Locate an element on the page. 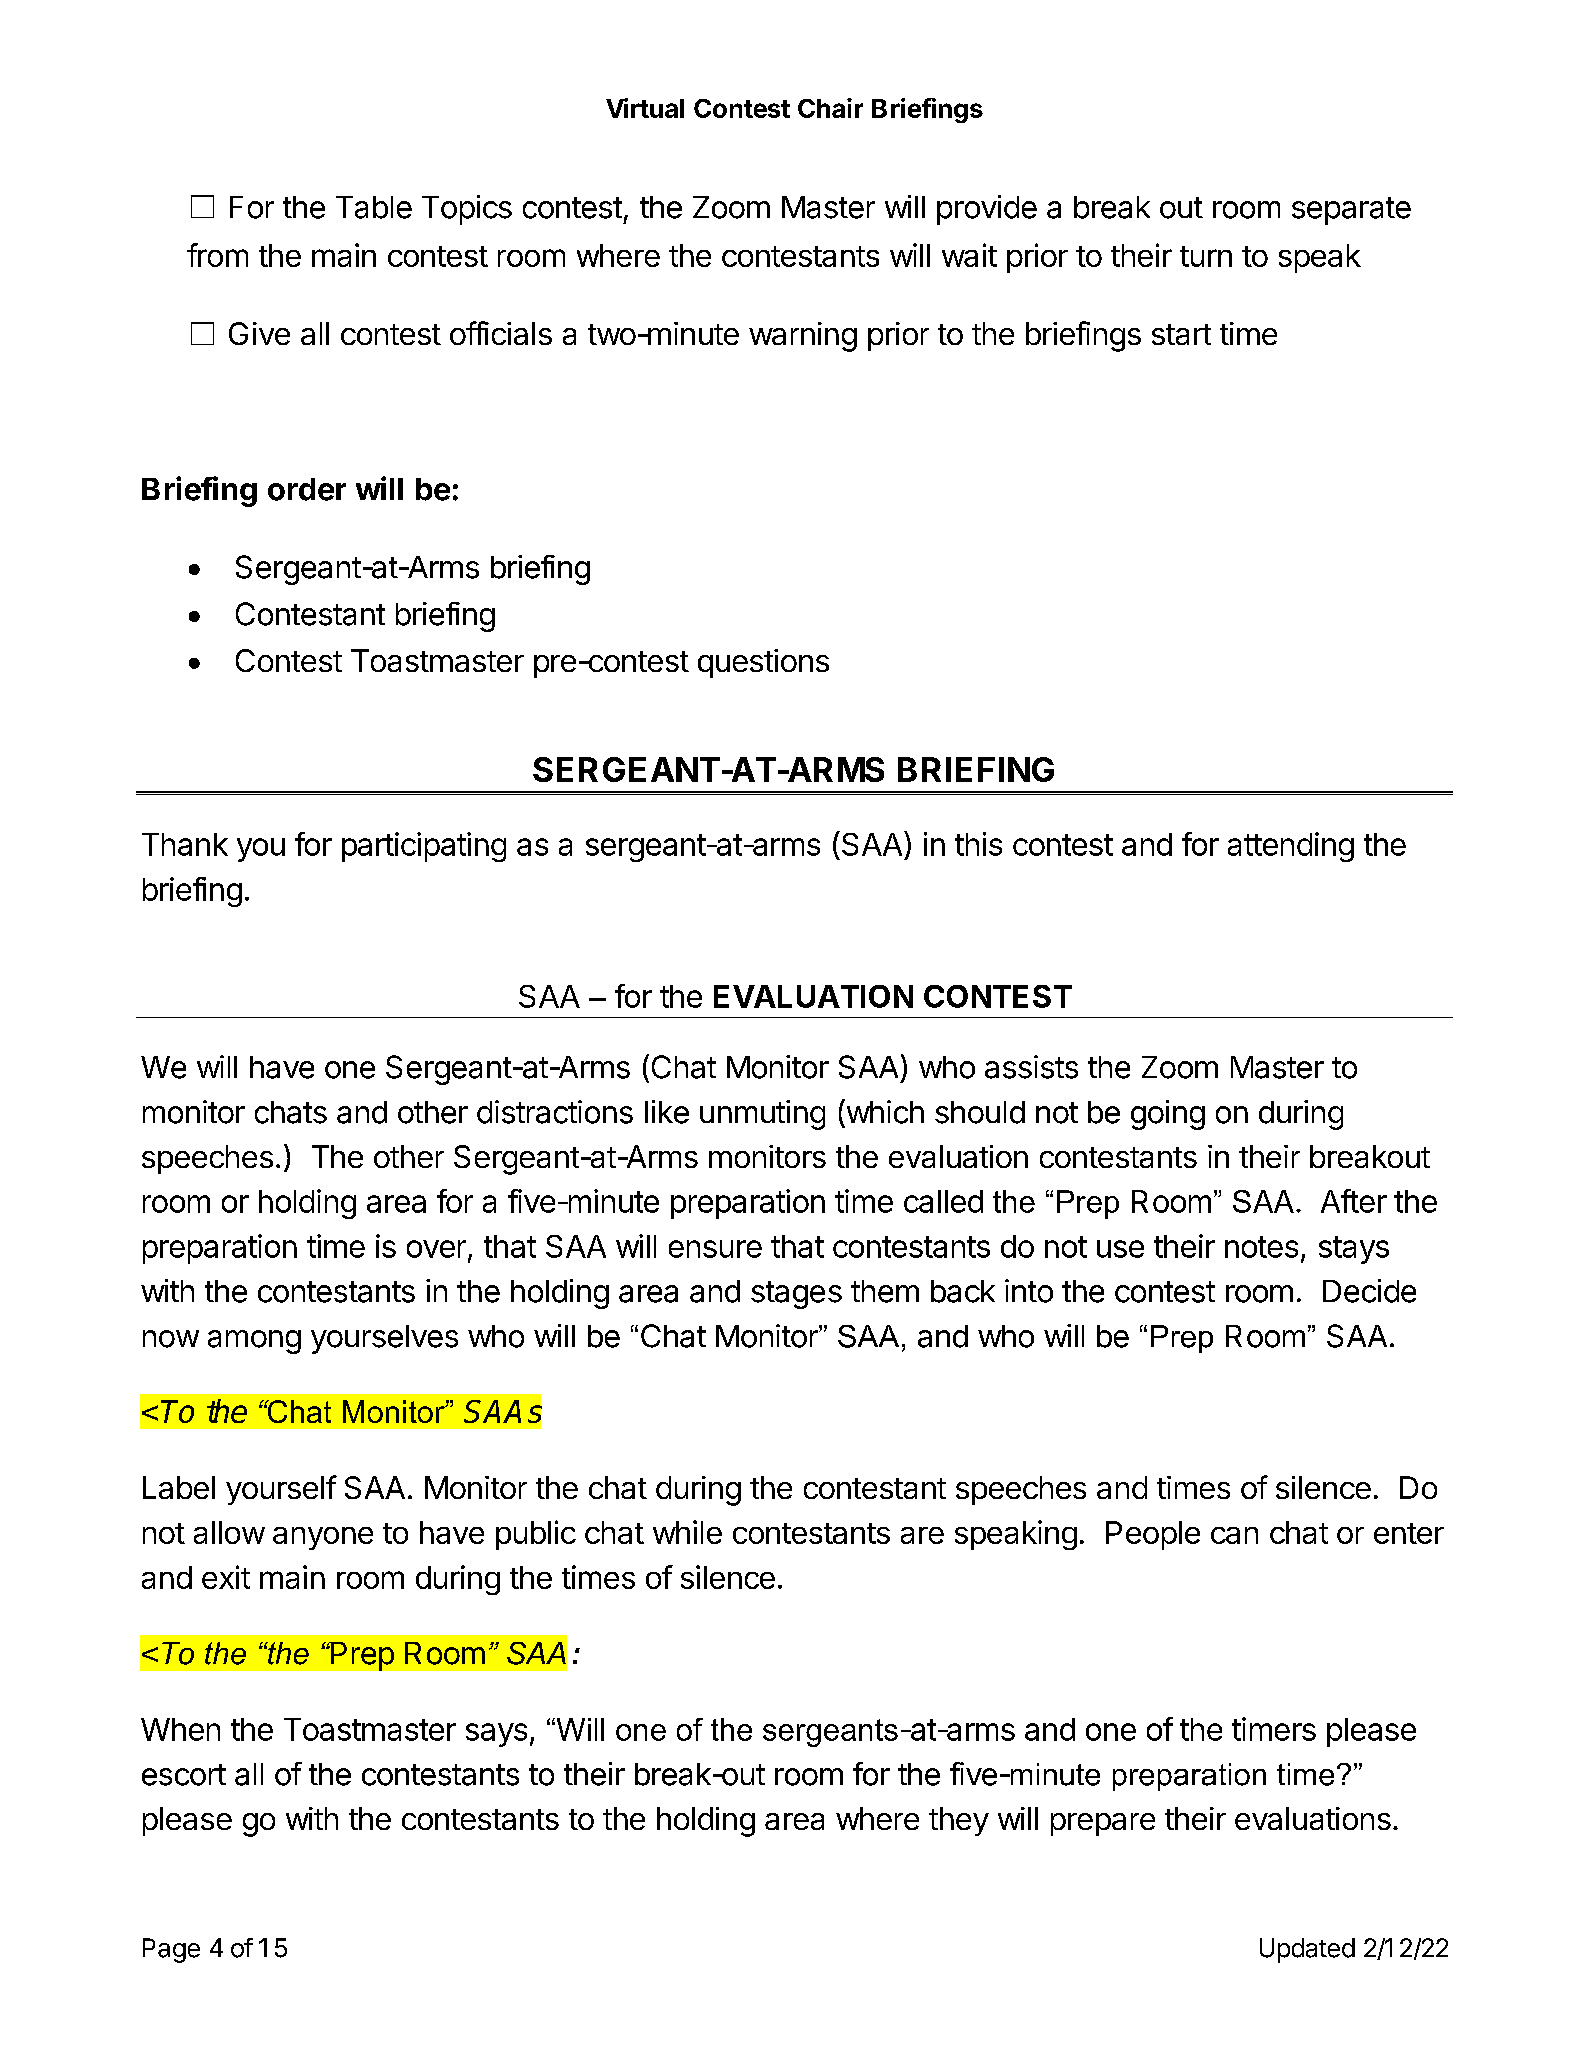 Image resolution: width=1589 pixels, height=2056 pixels. Chair is located at coordinates (830, 108).
